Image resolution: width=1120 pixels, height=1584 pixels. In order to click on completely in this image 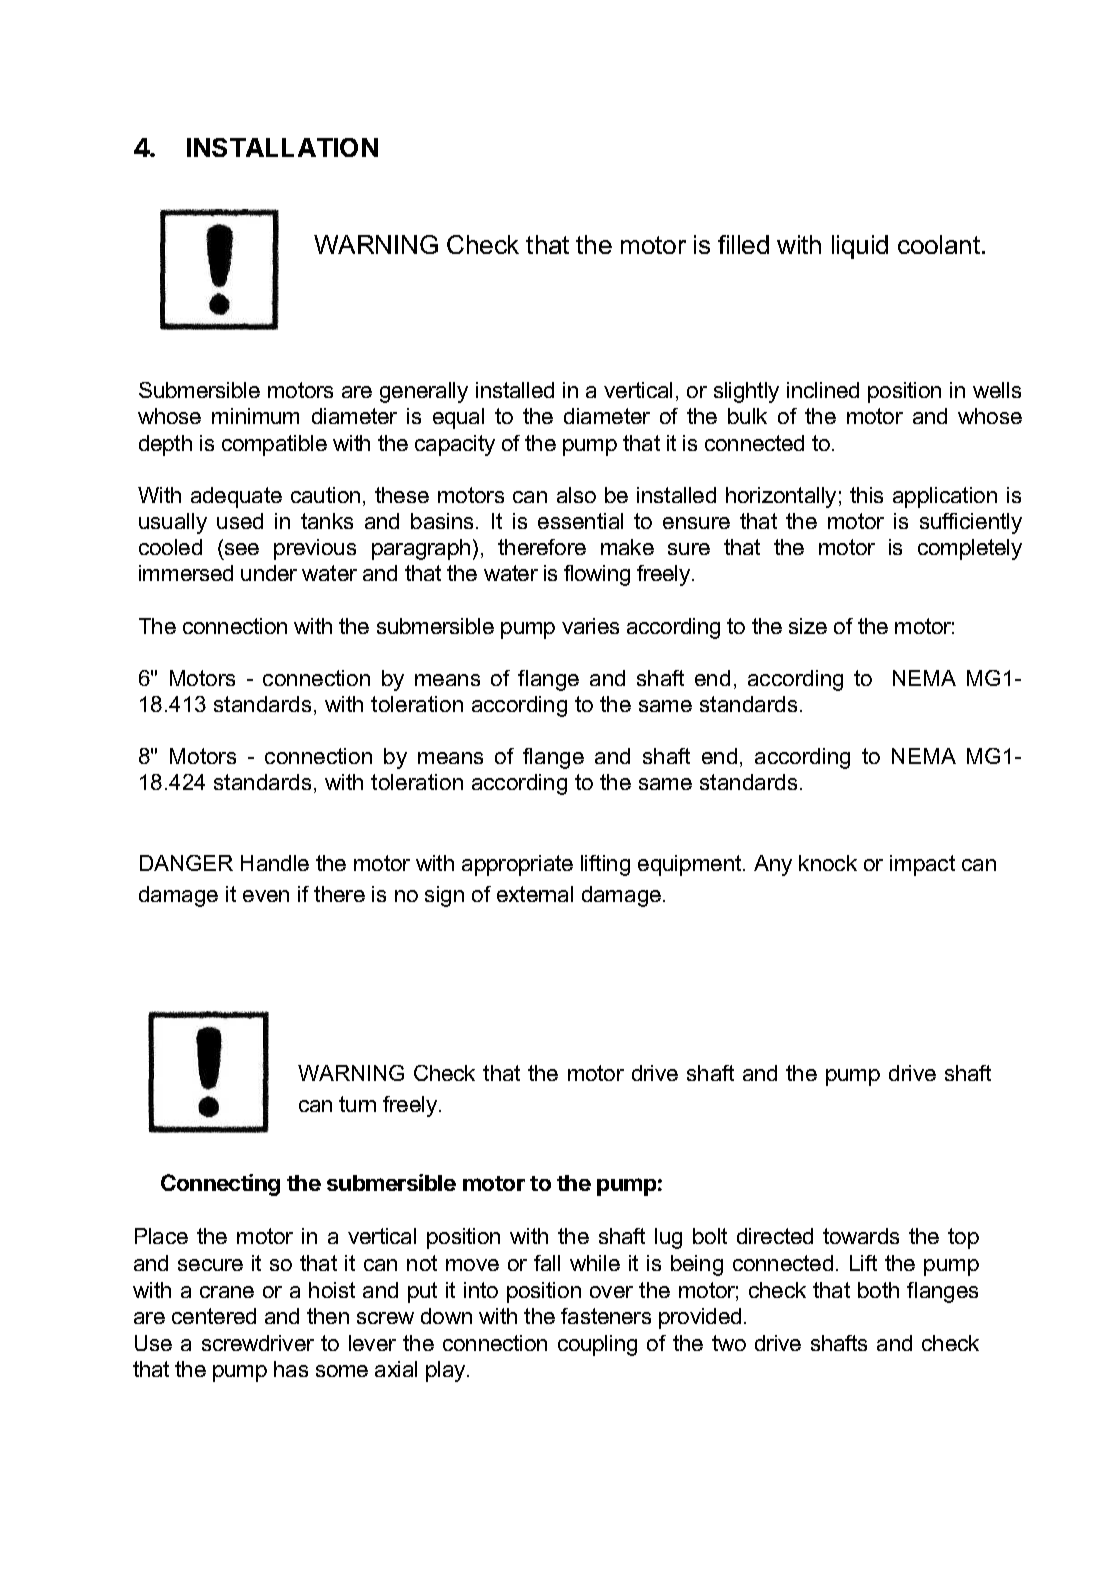, I will do `click(970, 549)`.
